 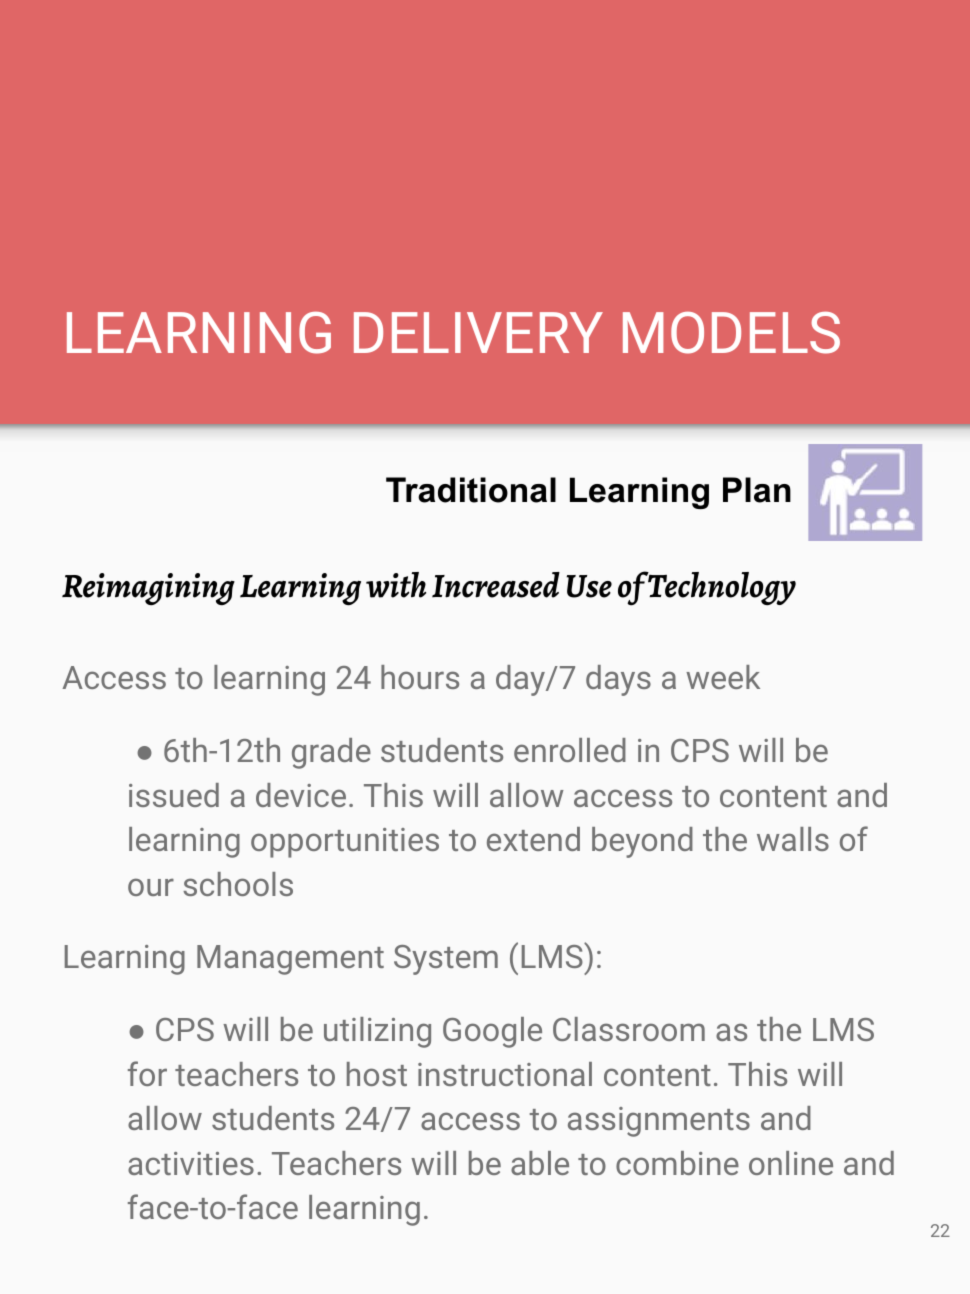 I want to click on Technology, so click(x=721, y=588).
